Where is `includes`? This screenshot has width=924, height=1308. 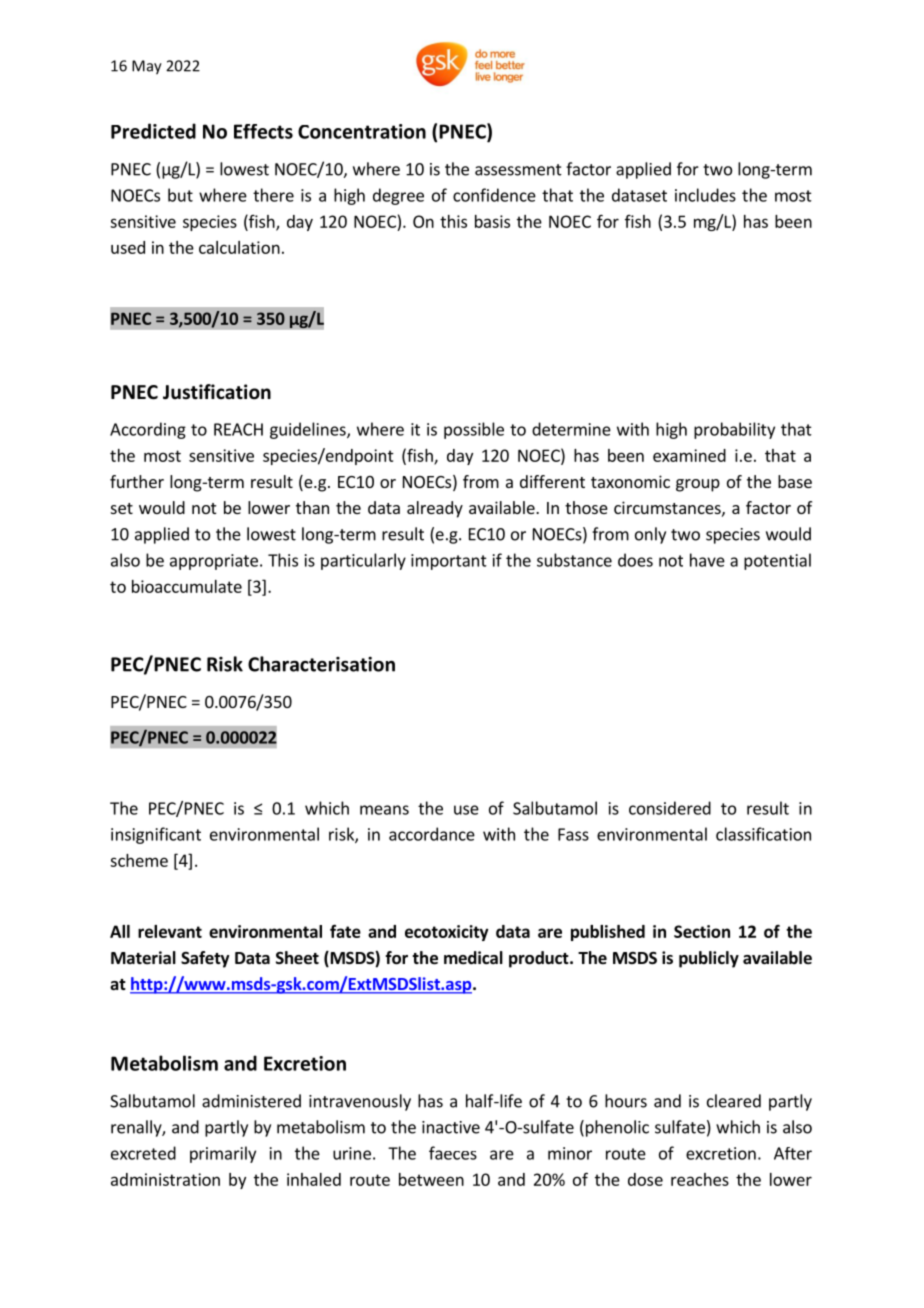
includes is located at coordinates (705, 195).
